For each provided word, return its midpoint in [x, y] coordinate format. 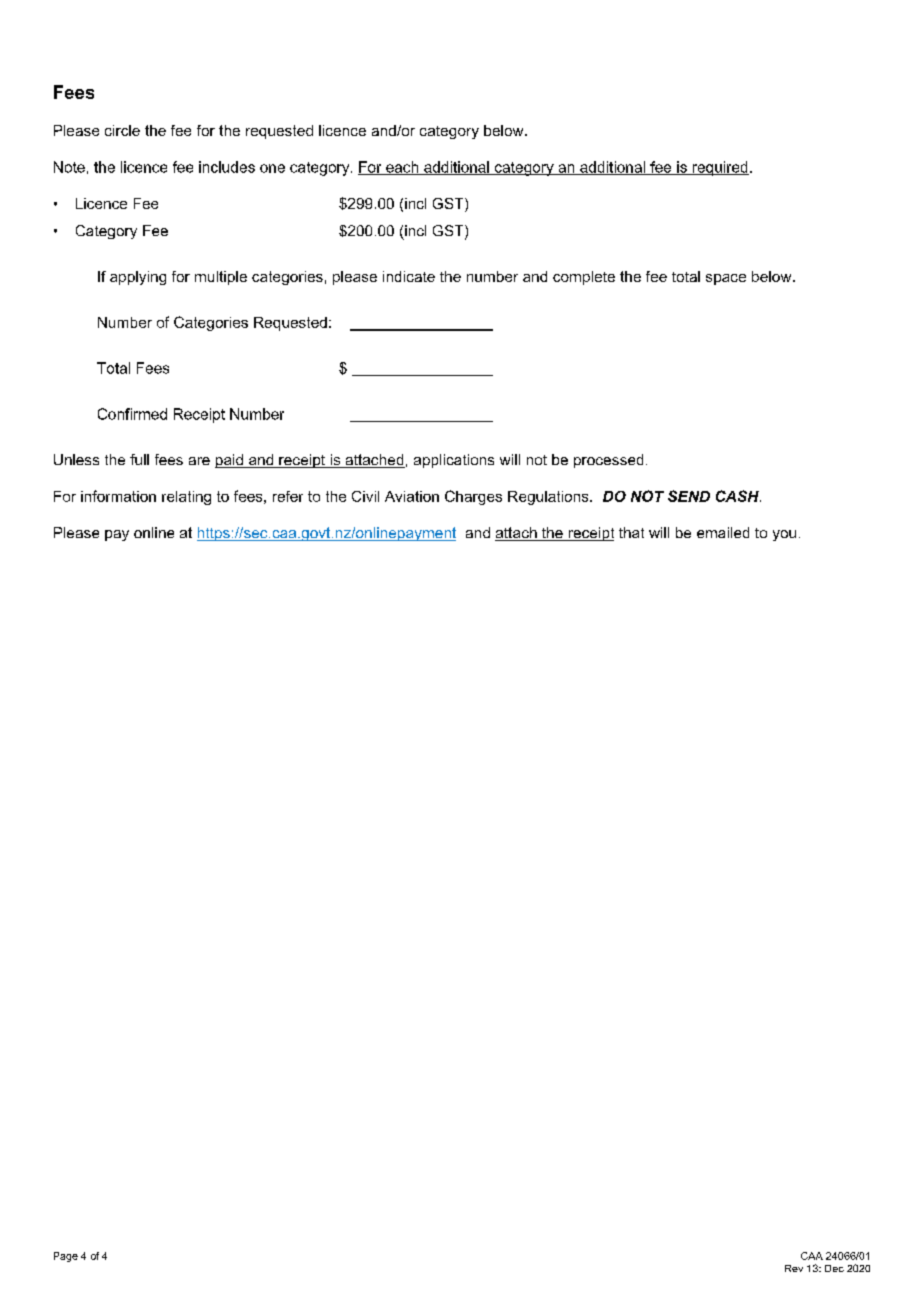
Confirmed [132, 414]
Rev [794, 1268]
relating [186, 498]
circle [122, 130]
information [118, 496]
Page [66, 1257]
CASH [738, 496]
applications [454, 461]
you [784, 535]
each [402, 168]
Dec [834, 1268]
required [719, 168]
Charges [473, 497]
